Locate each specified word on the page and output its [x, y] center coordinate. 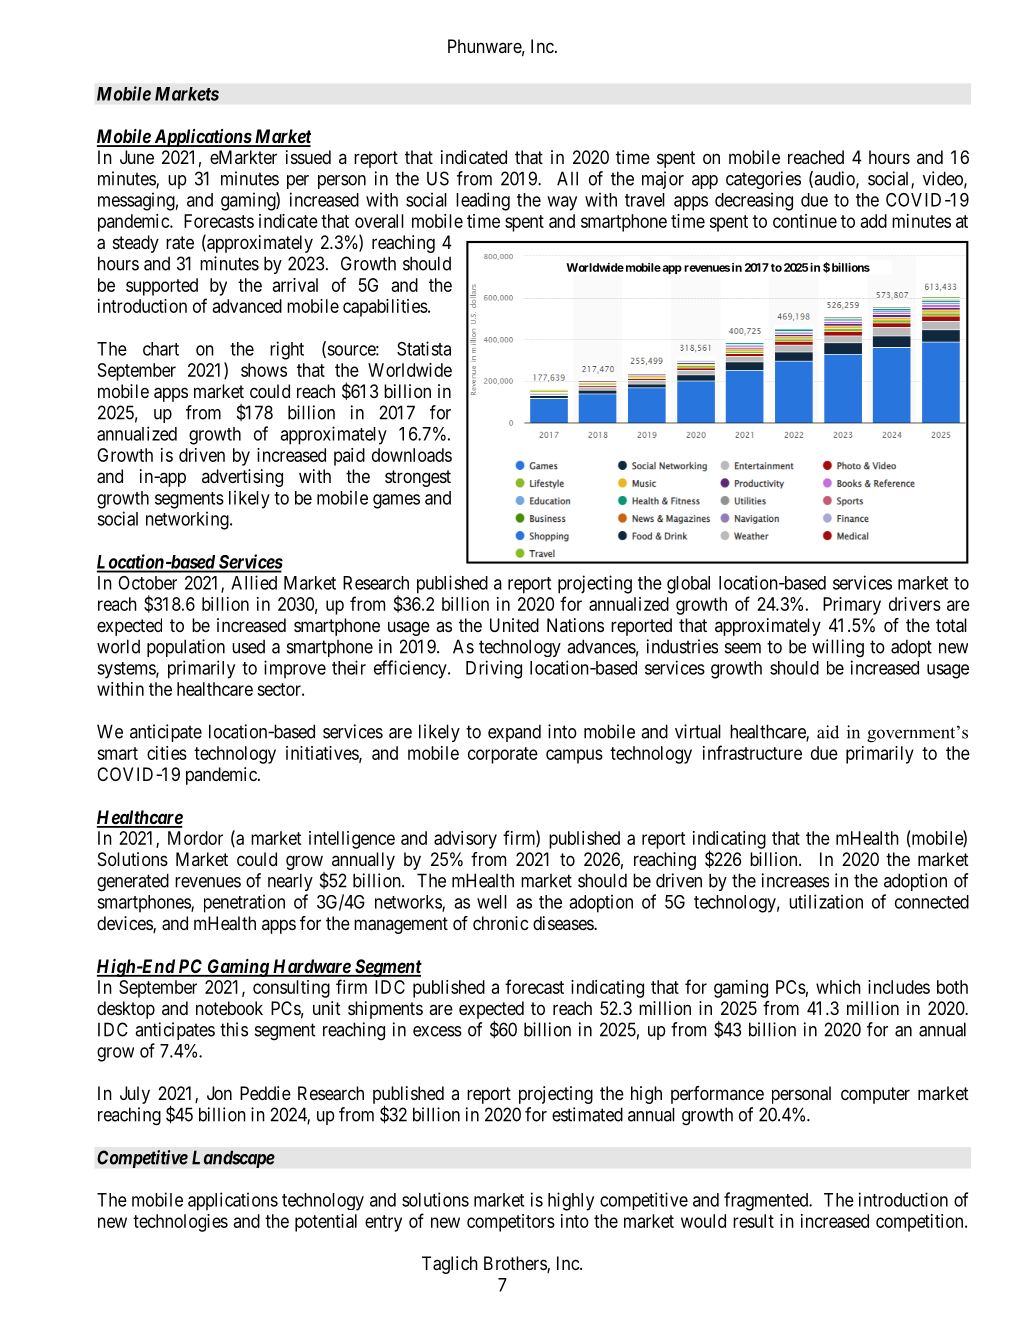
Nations [575, 625]
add [873, 221]
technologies [180, 1223]
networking [188, 520]
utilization [826, 901]
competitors [511, 1223]
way [562, 203]
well [492, 902]
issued [308, 157]
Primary [852, 606]
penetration [244, 903]
